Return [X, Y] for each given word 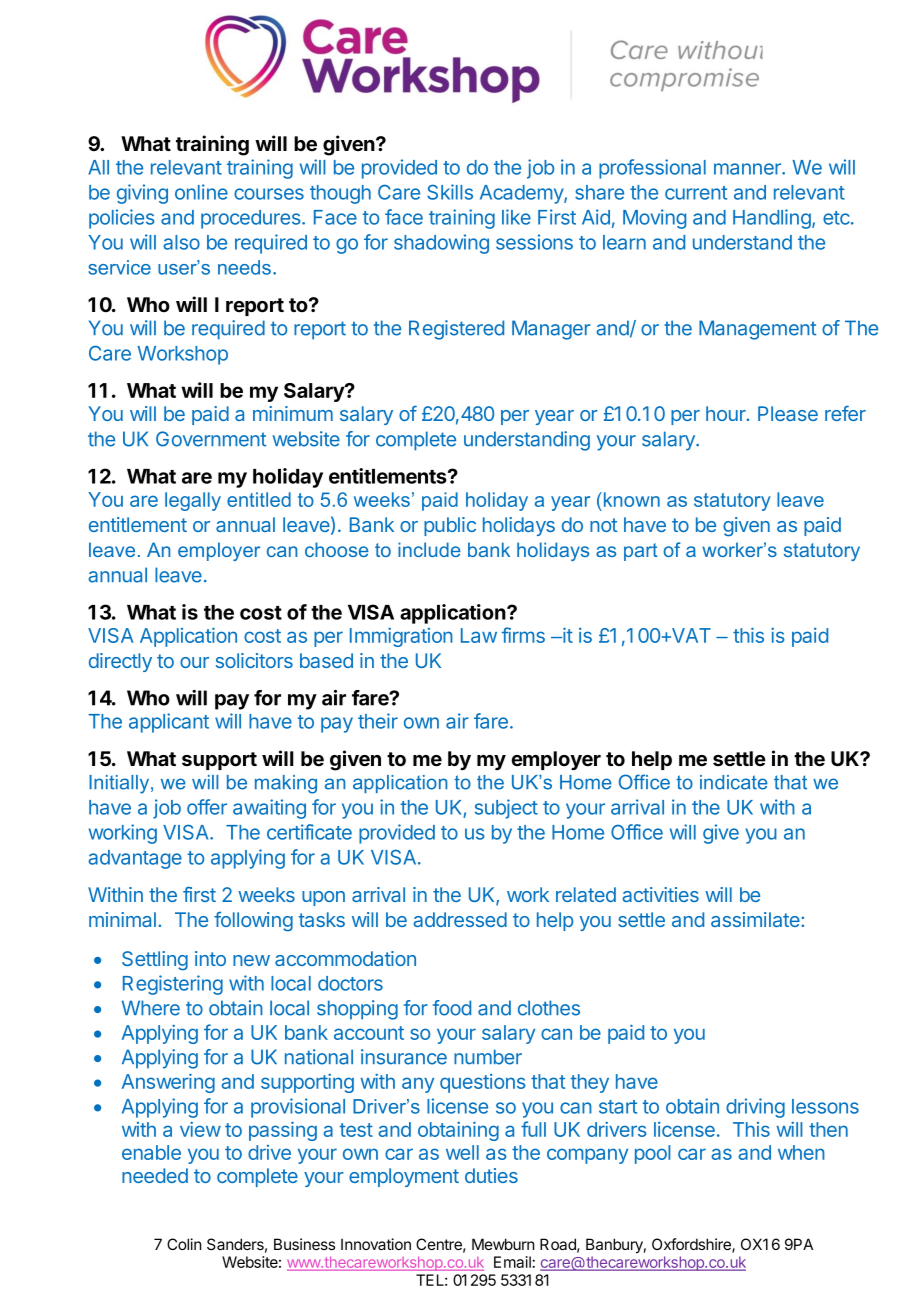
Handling [773, 219]
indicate [734, 782]
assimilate [756, 919]
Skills [450, 192]
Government [211, 439]
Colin [184, 1244]
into [210, 958]
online [201, 192]
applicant [169, 723]
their [378, 721]
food [452, 1008]
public [450, 526]
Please [788, 413]
